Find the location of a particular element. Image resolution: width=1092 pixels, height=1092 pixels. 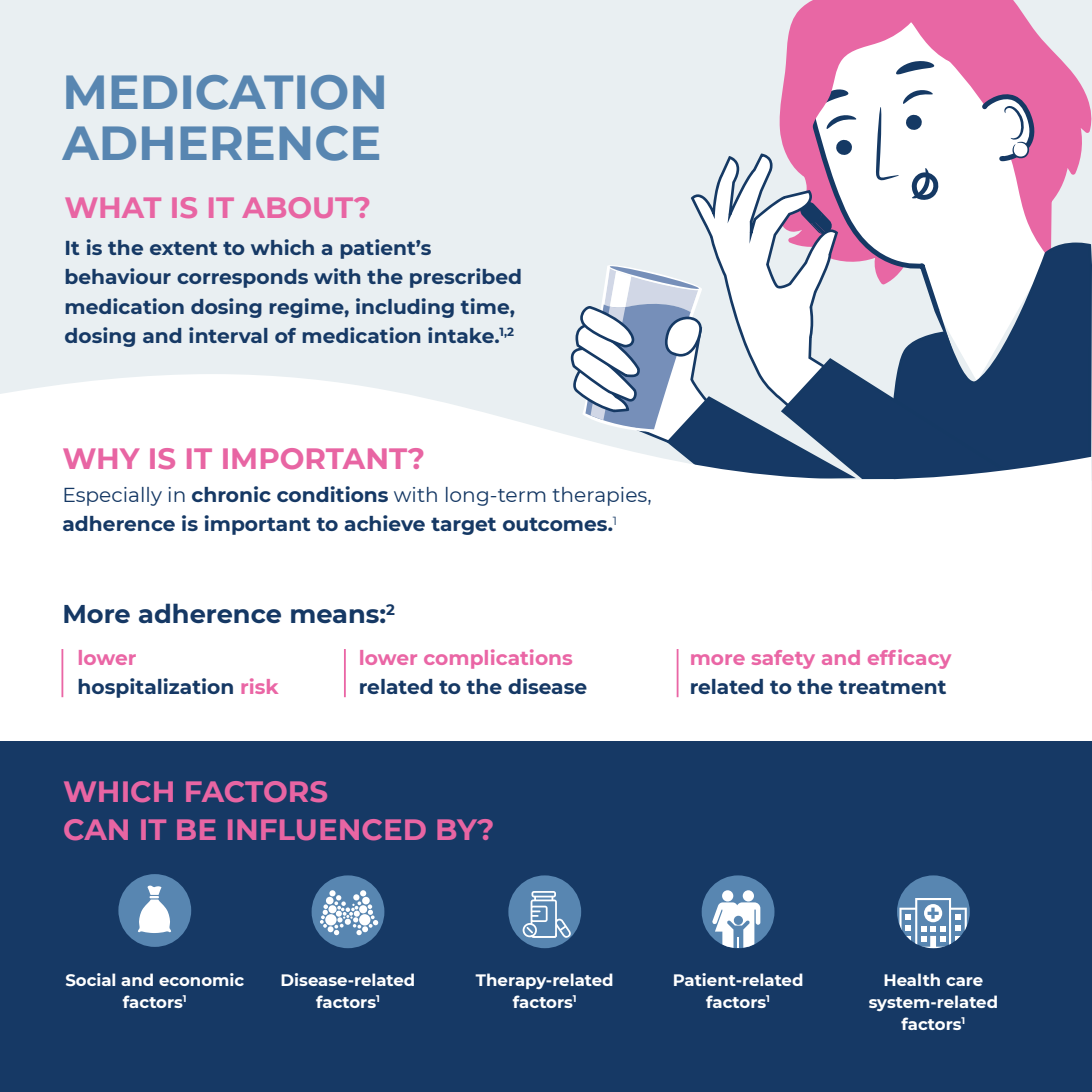

CAN is located at coordinates (96, 830).
